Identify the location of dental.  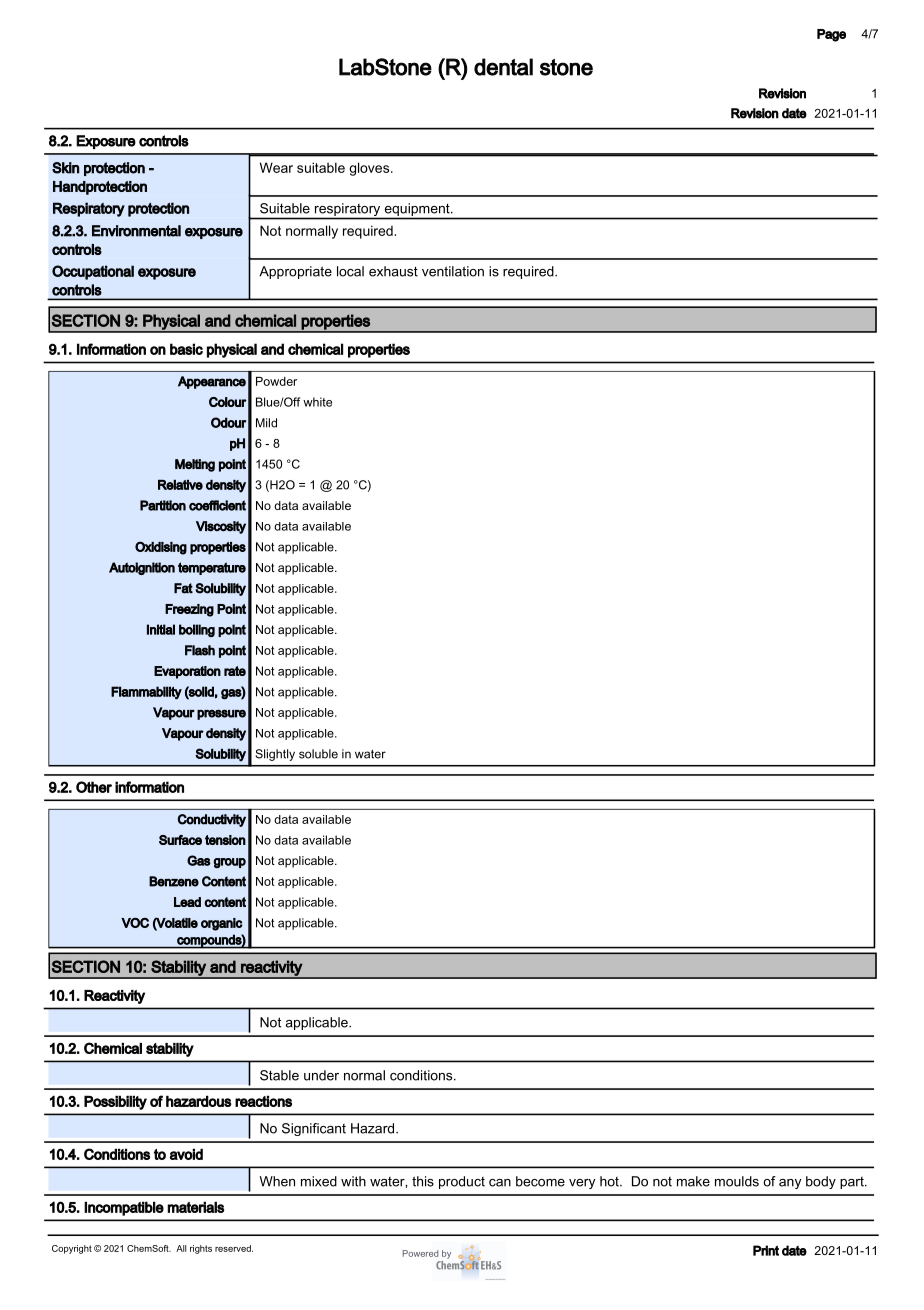
(503, 67).
